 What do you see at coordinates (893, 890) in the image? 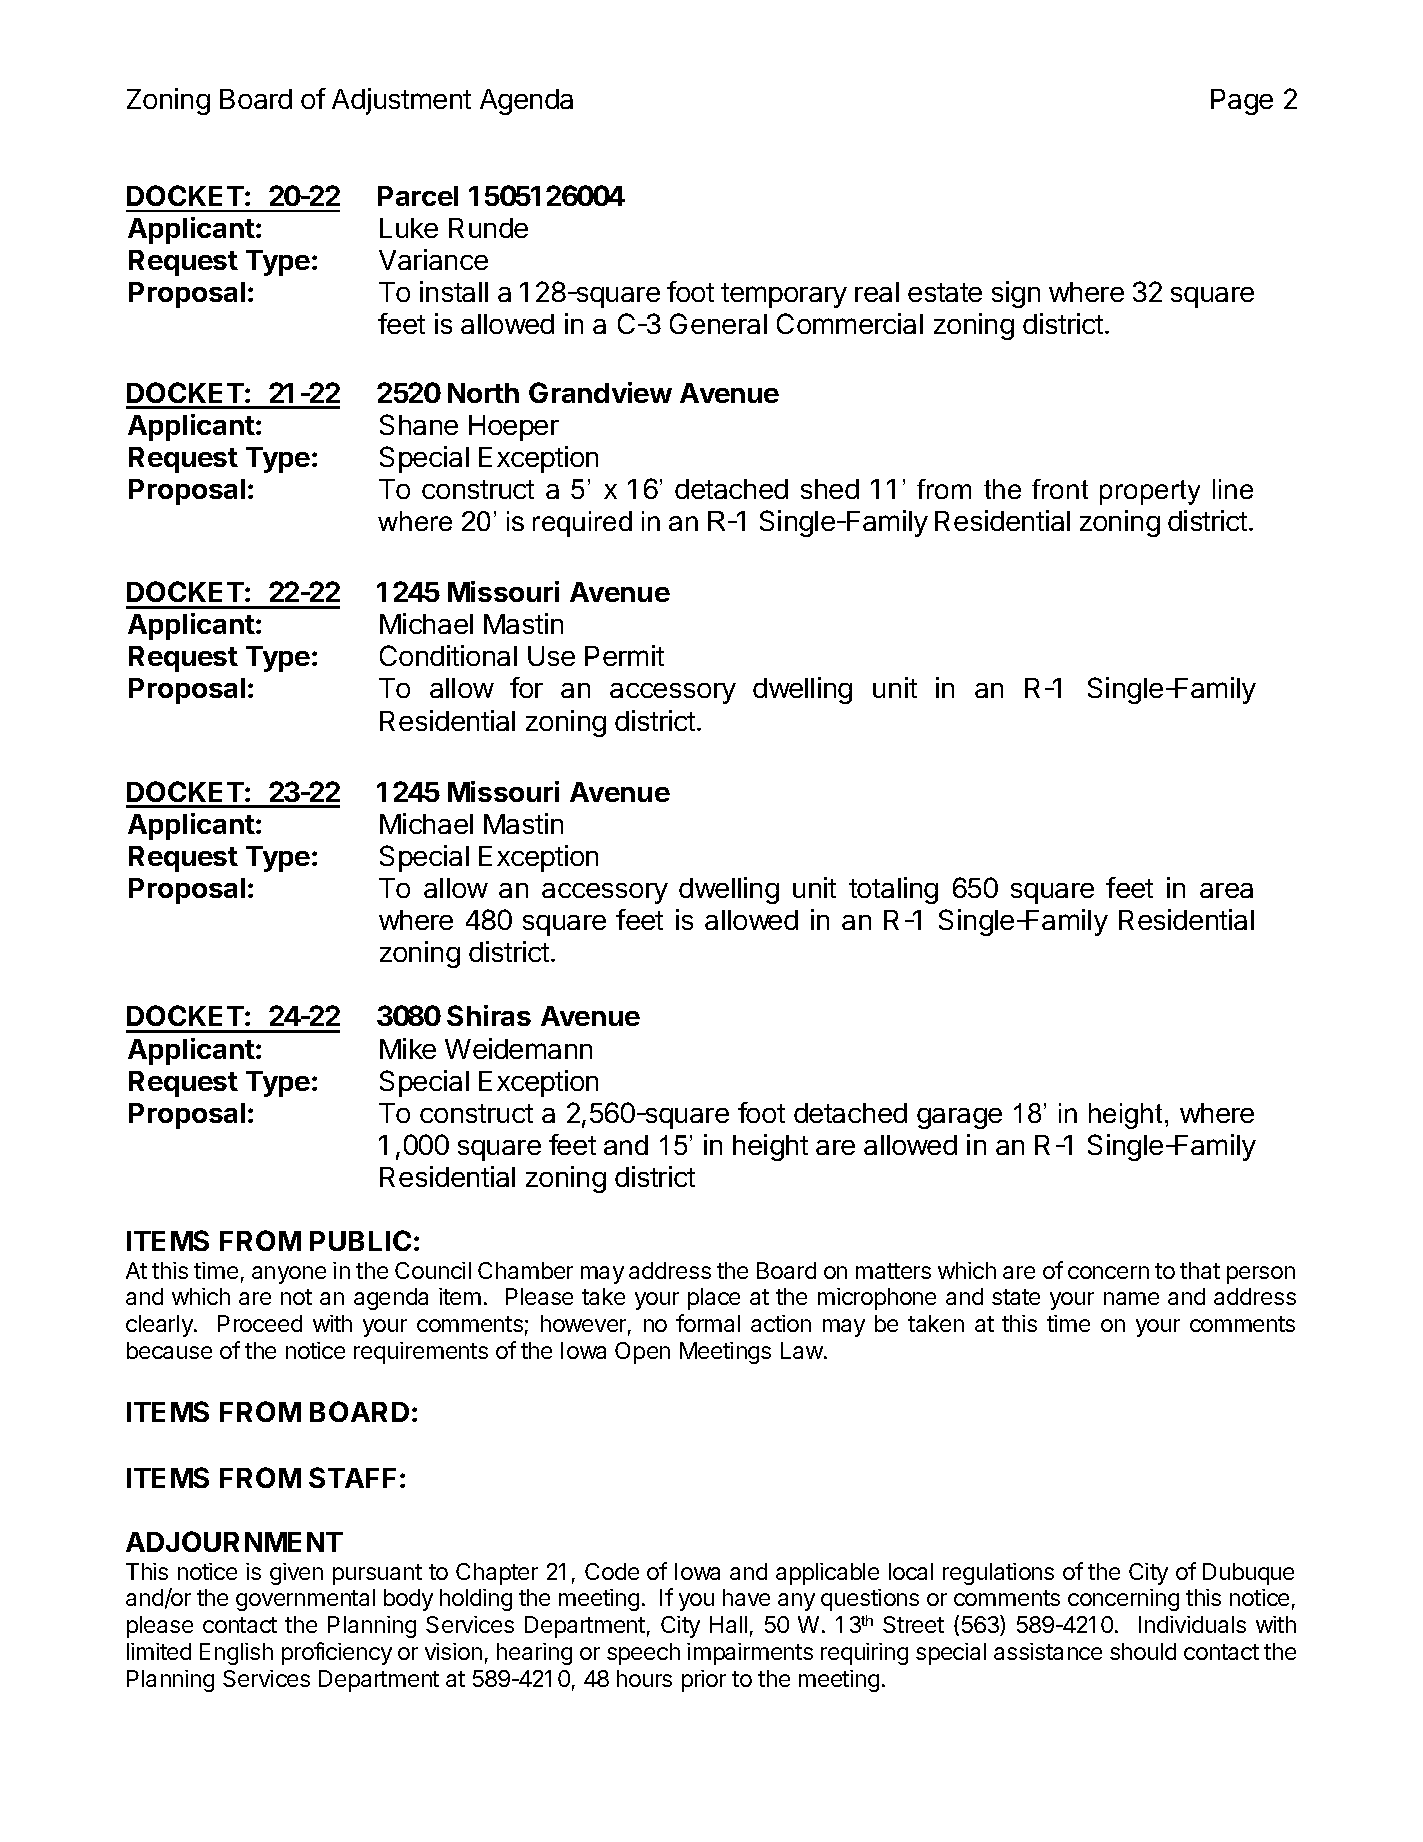
I see `totaling` at bounding box center [893, 890].
